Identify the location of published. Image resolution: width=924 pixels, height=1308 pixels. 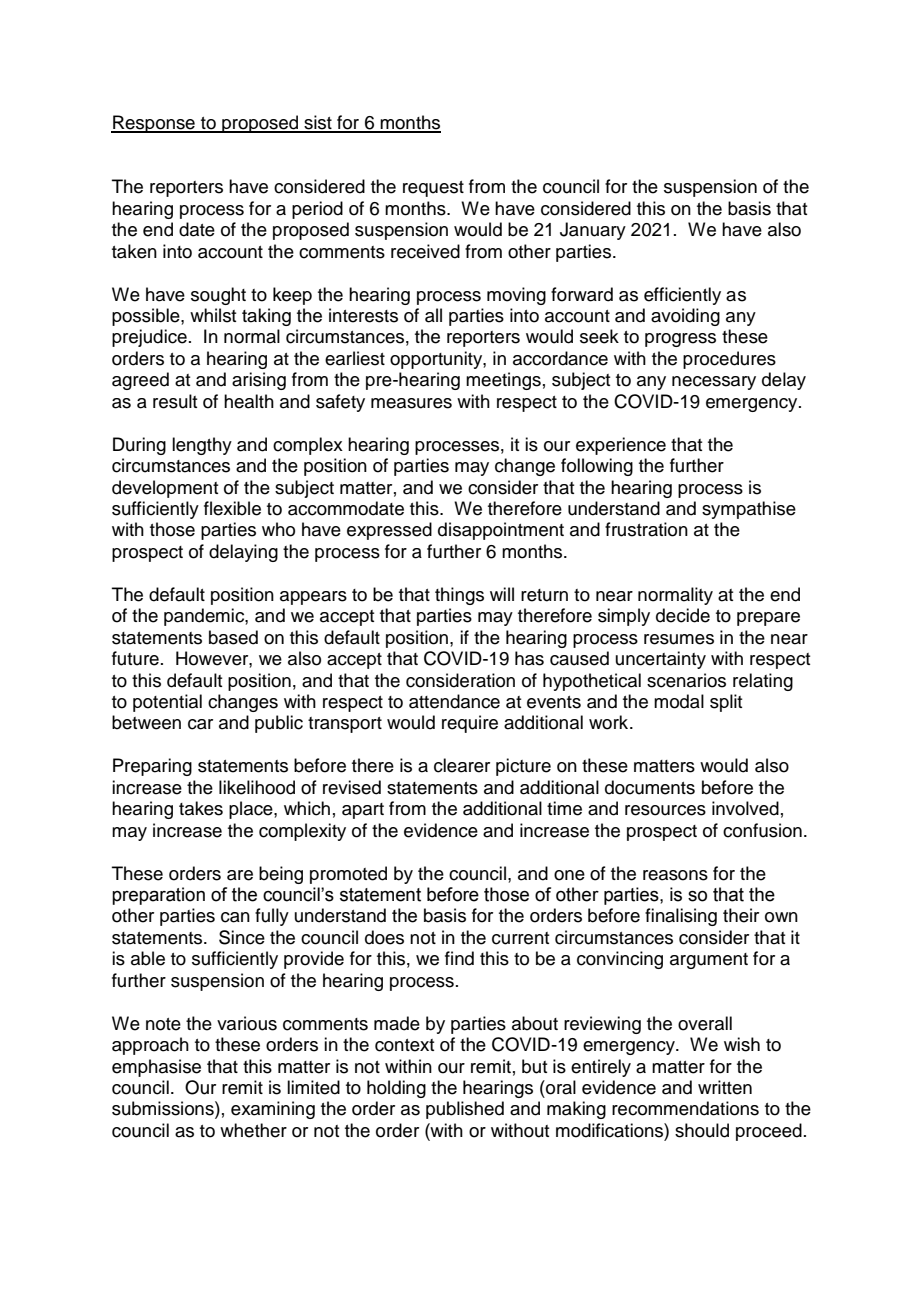
(465, 1110).
